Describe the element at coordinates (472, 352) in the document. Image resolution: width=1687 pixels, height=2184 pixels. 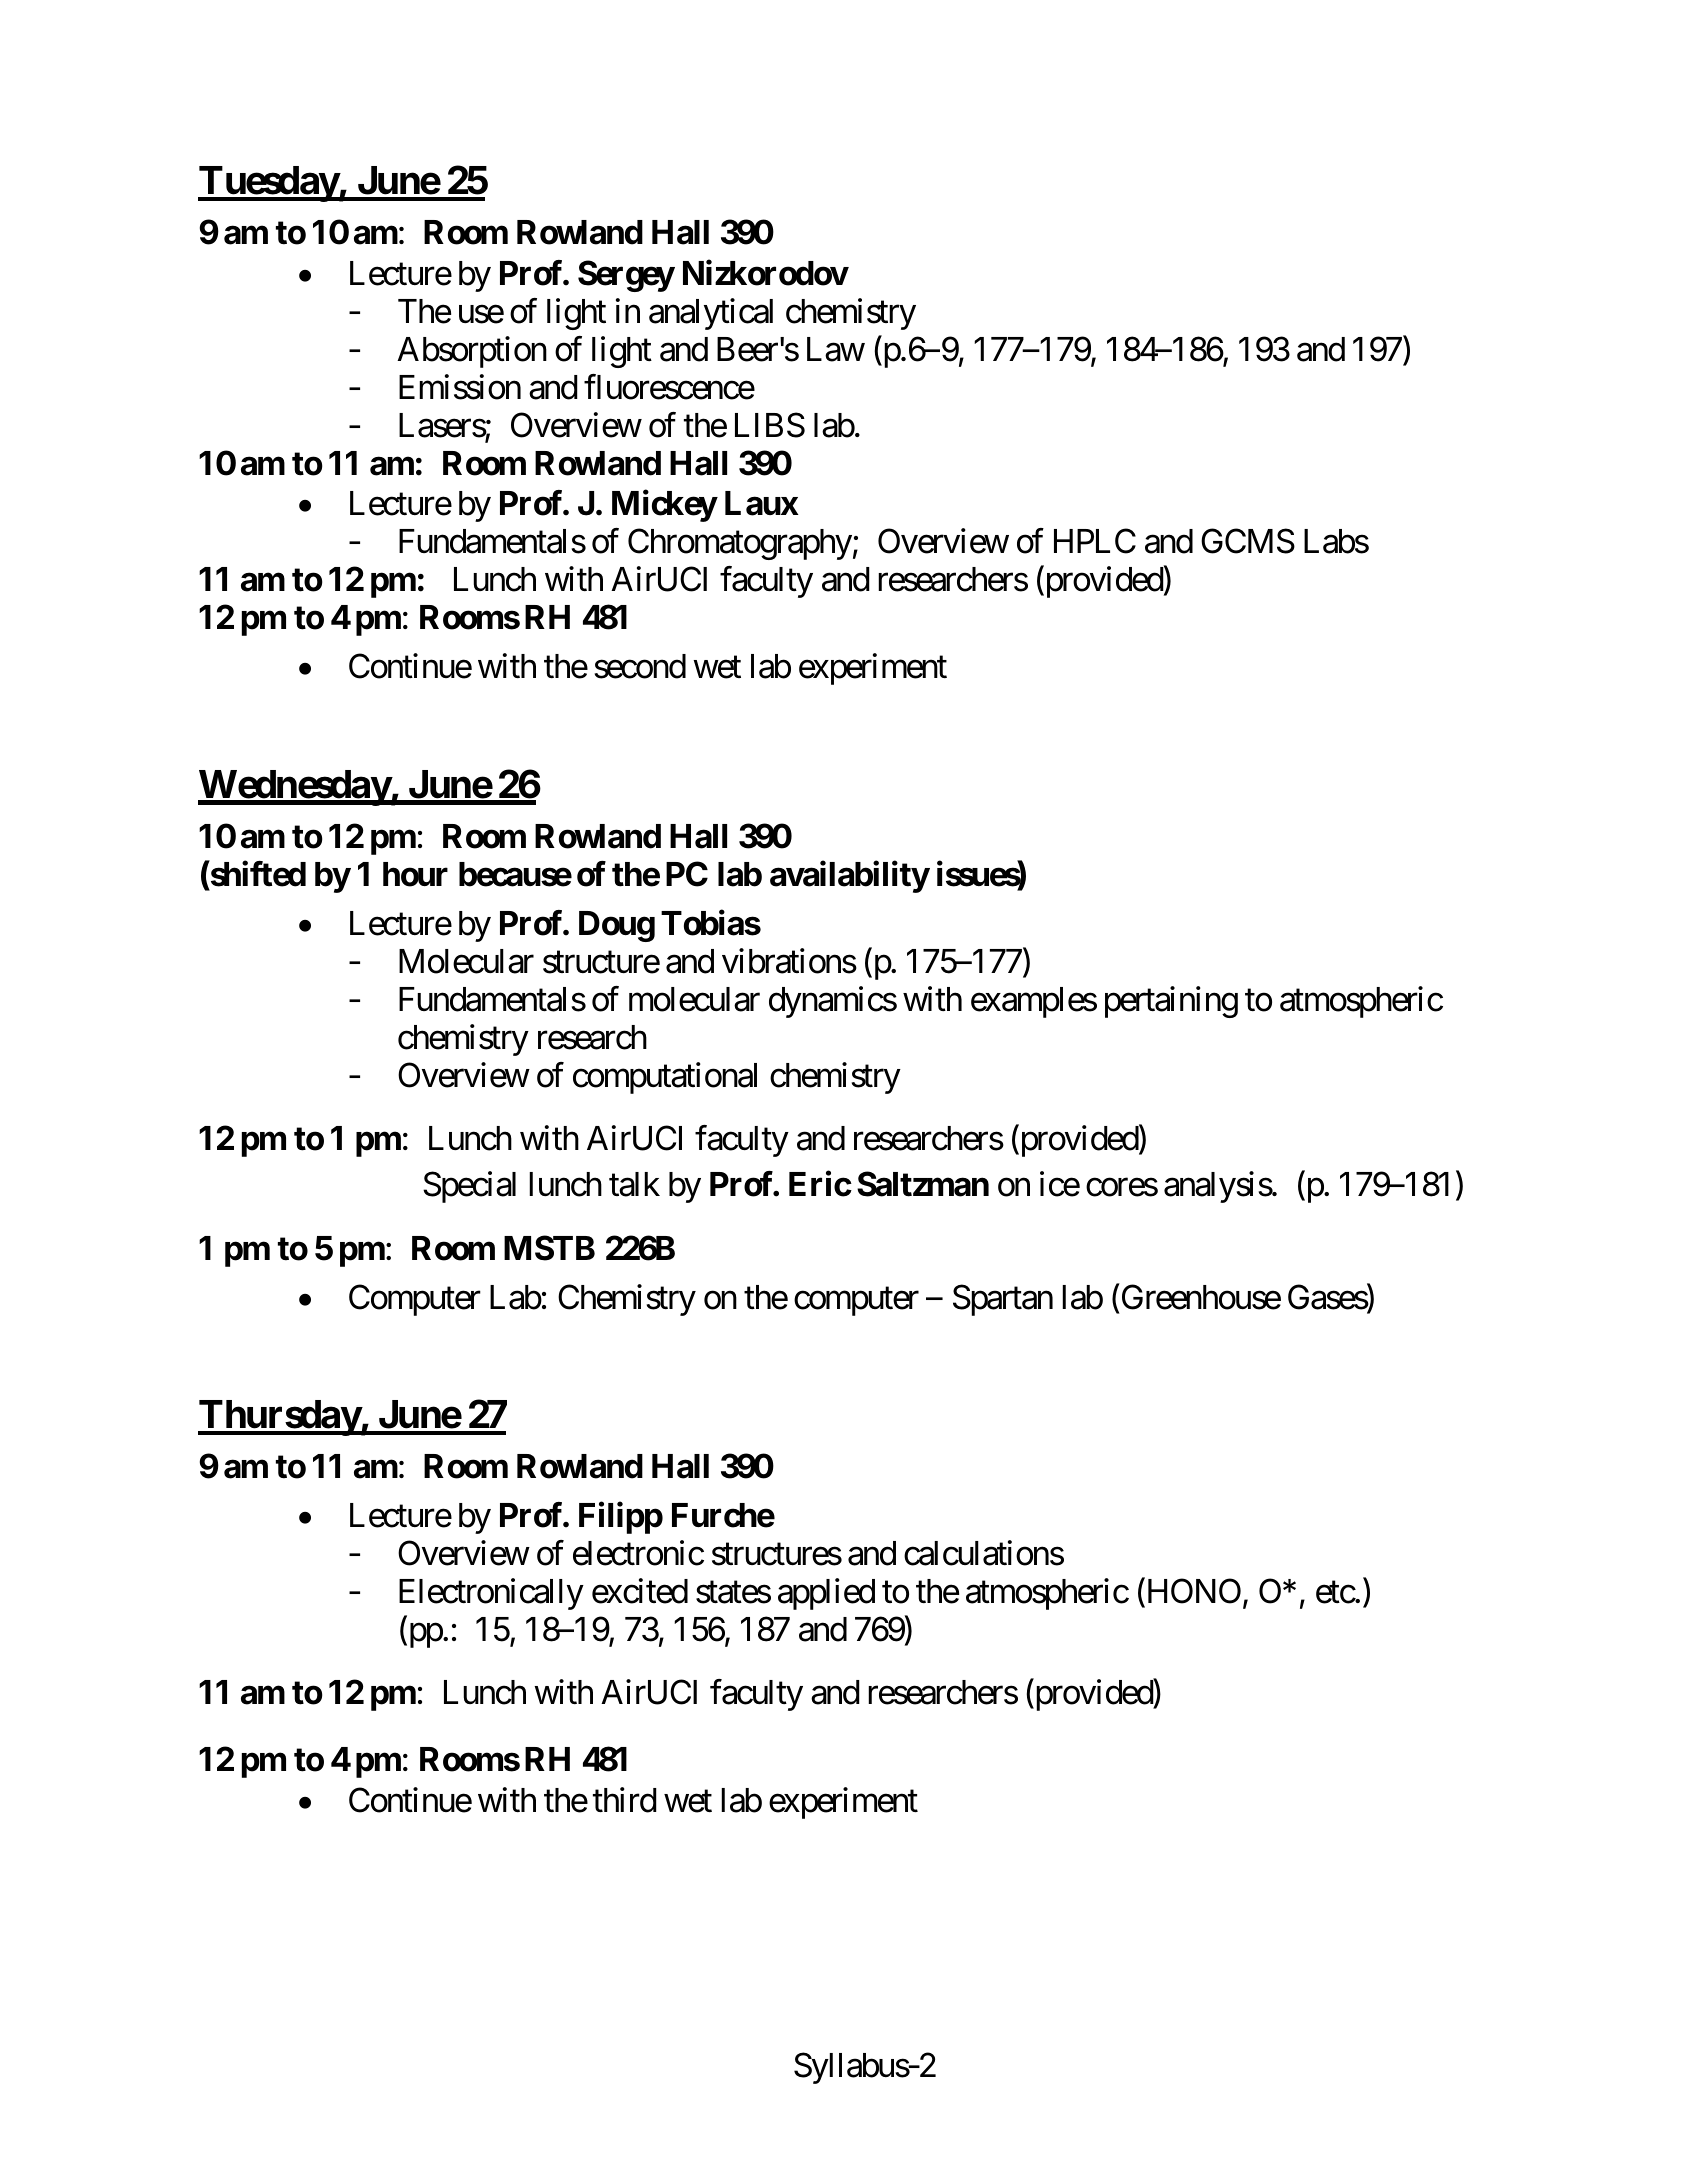
I see `Absorption` at that location.
